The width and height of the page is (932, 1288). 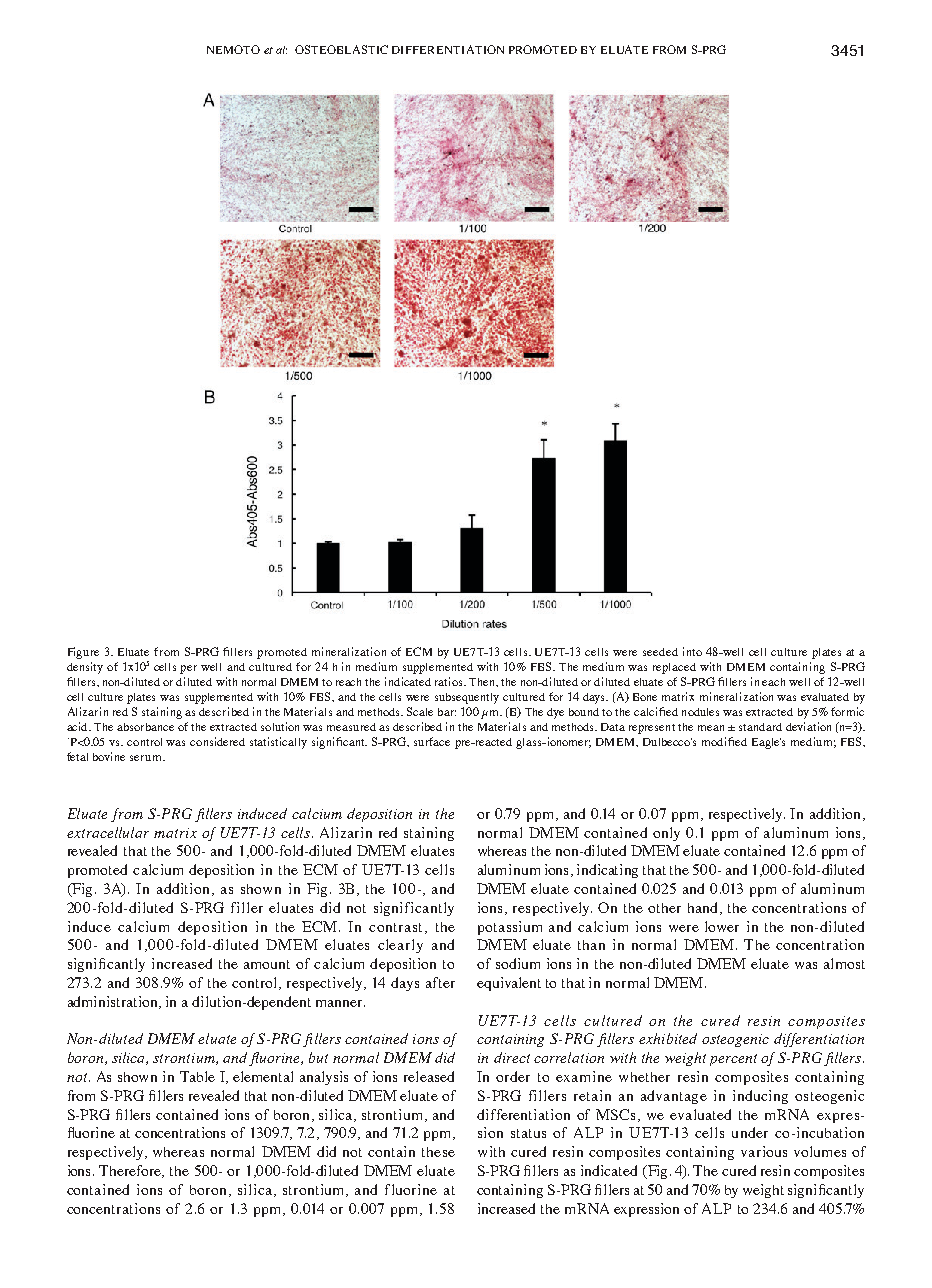 What do you see at coordinates (704, 908) in the page?
I see `hand` at bounding box center [704, 908].
